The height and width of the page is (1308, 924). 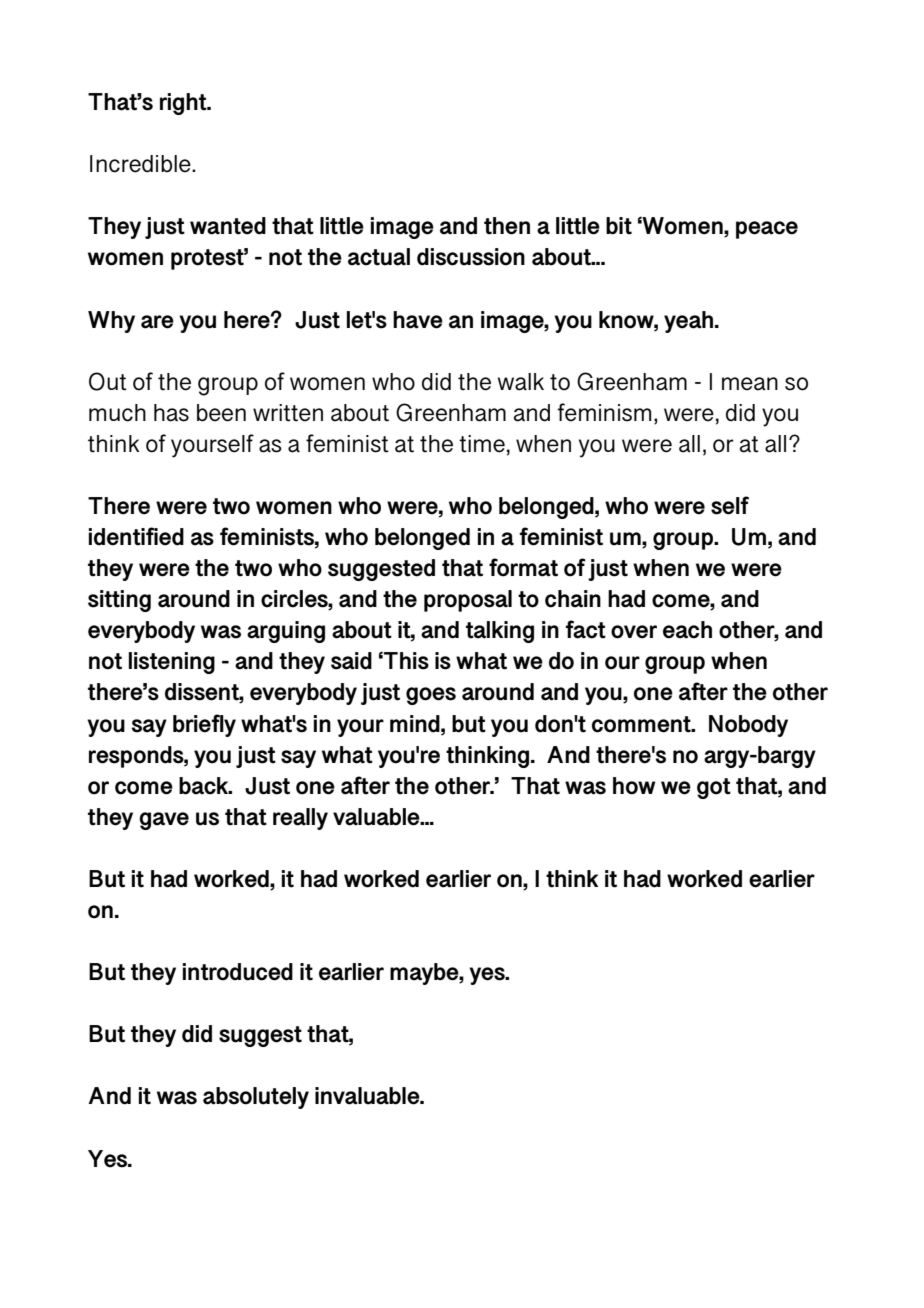 What do you see at coordinates (256, 1098) in the page?
I see `absolutely` at bounding box center [256, 1098].
